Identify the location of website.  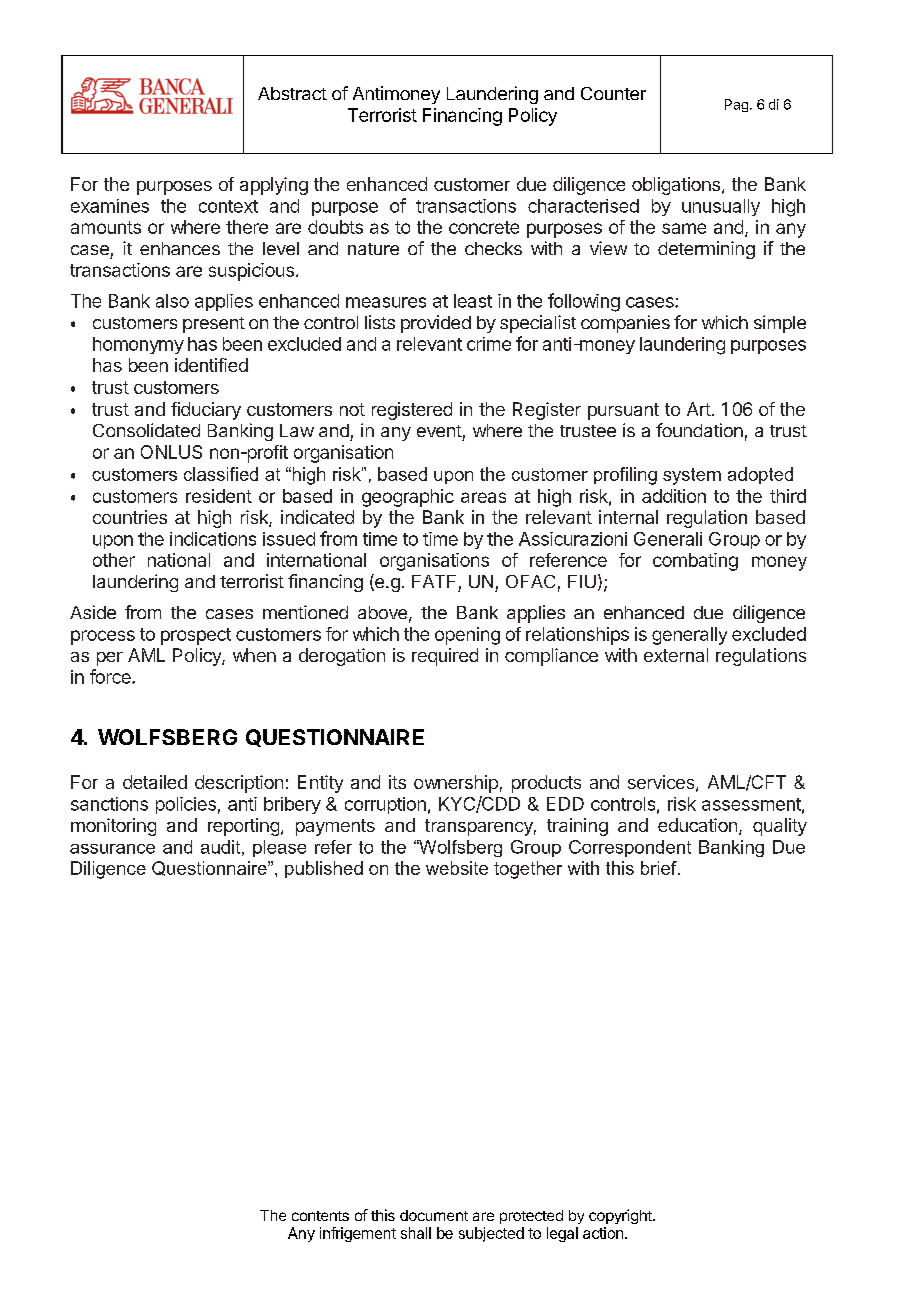
(457, 868).
